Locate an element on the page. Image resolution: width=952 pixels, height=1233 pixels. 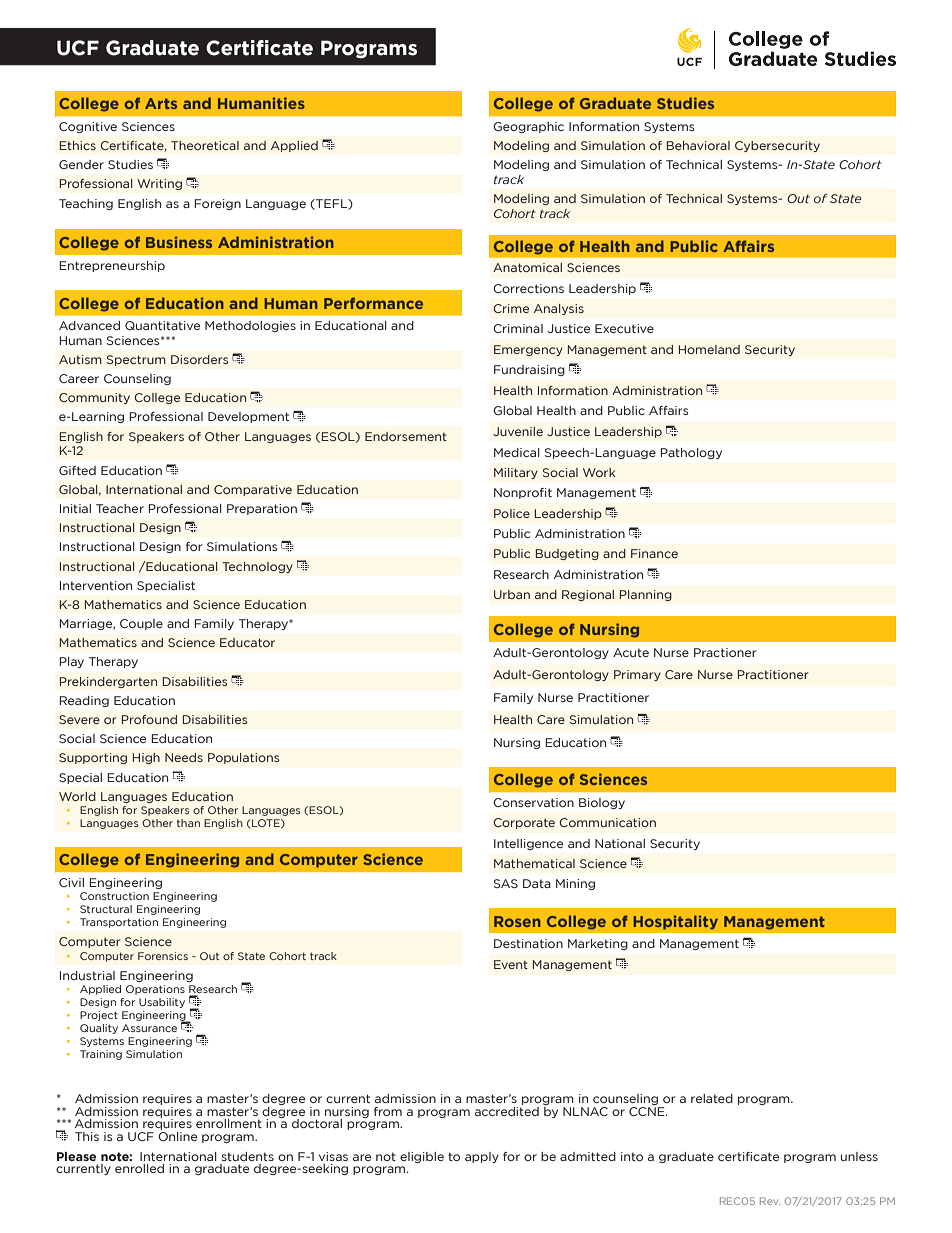
Fundraising is located at coordinates (529, 370).
